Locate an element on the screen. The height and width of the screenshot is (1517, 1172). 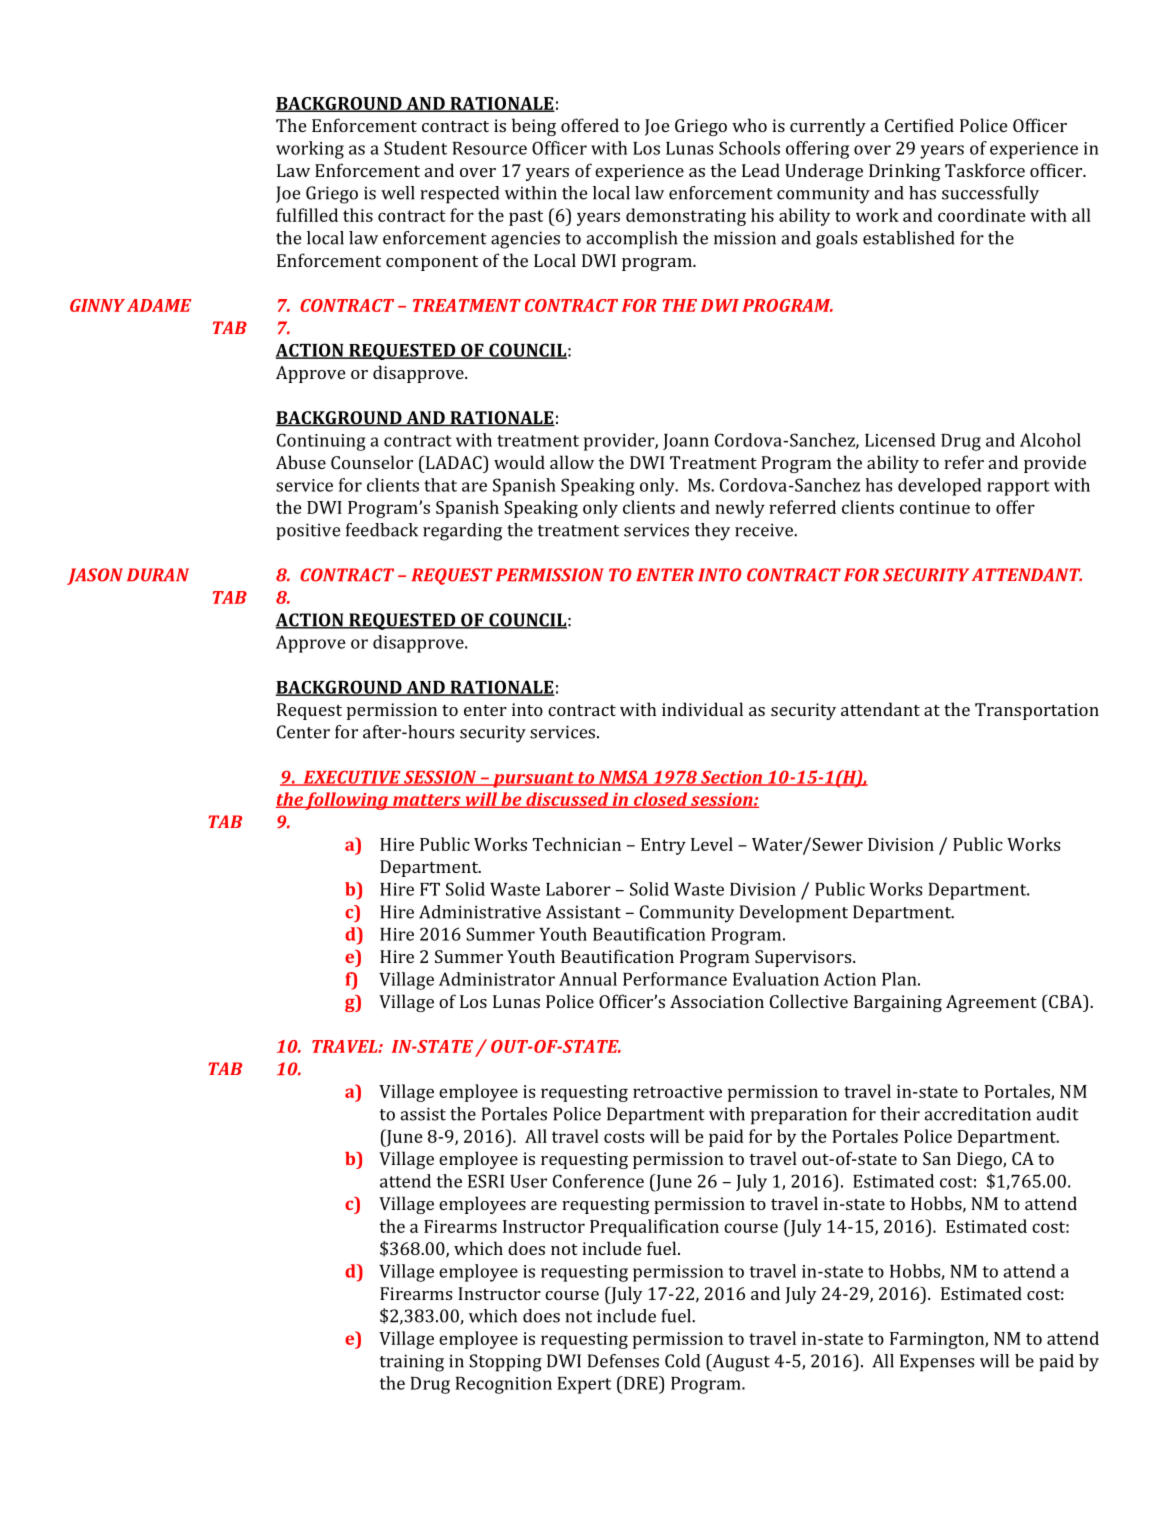
following is located at coordinates (347, 801).
